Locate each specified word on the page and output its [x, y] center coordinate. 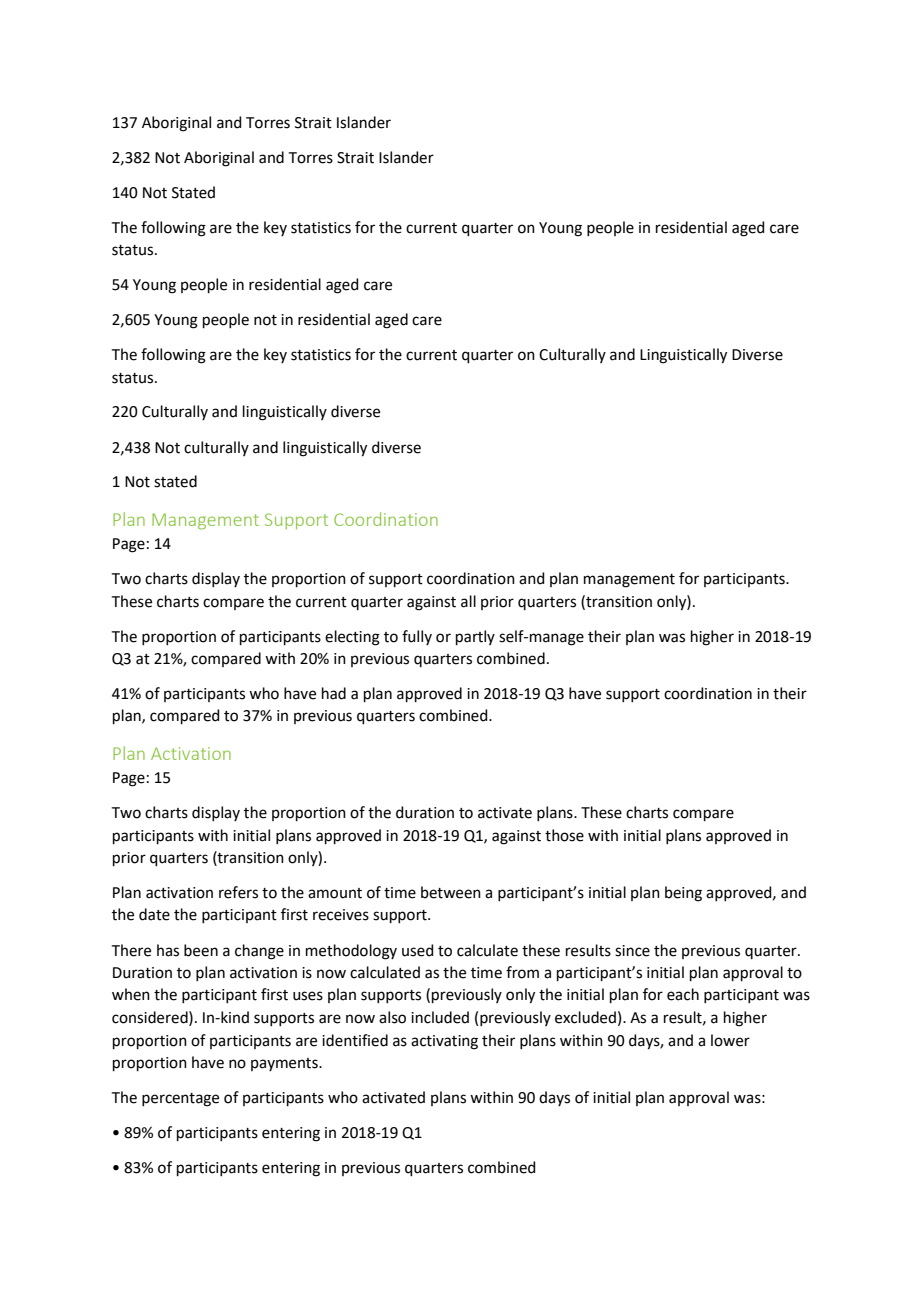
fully [417, 637]
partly [475, 637]
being [683, 894]
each [683, 994]
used [418, 950]
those [564, 835]
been [201, 950]
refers [238, 892]
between [451, 892]
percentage [180, 1100]
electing [352, 638]
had [334, 693]
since [632, 951]
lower [730, 1040]
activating [444, 1042]
